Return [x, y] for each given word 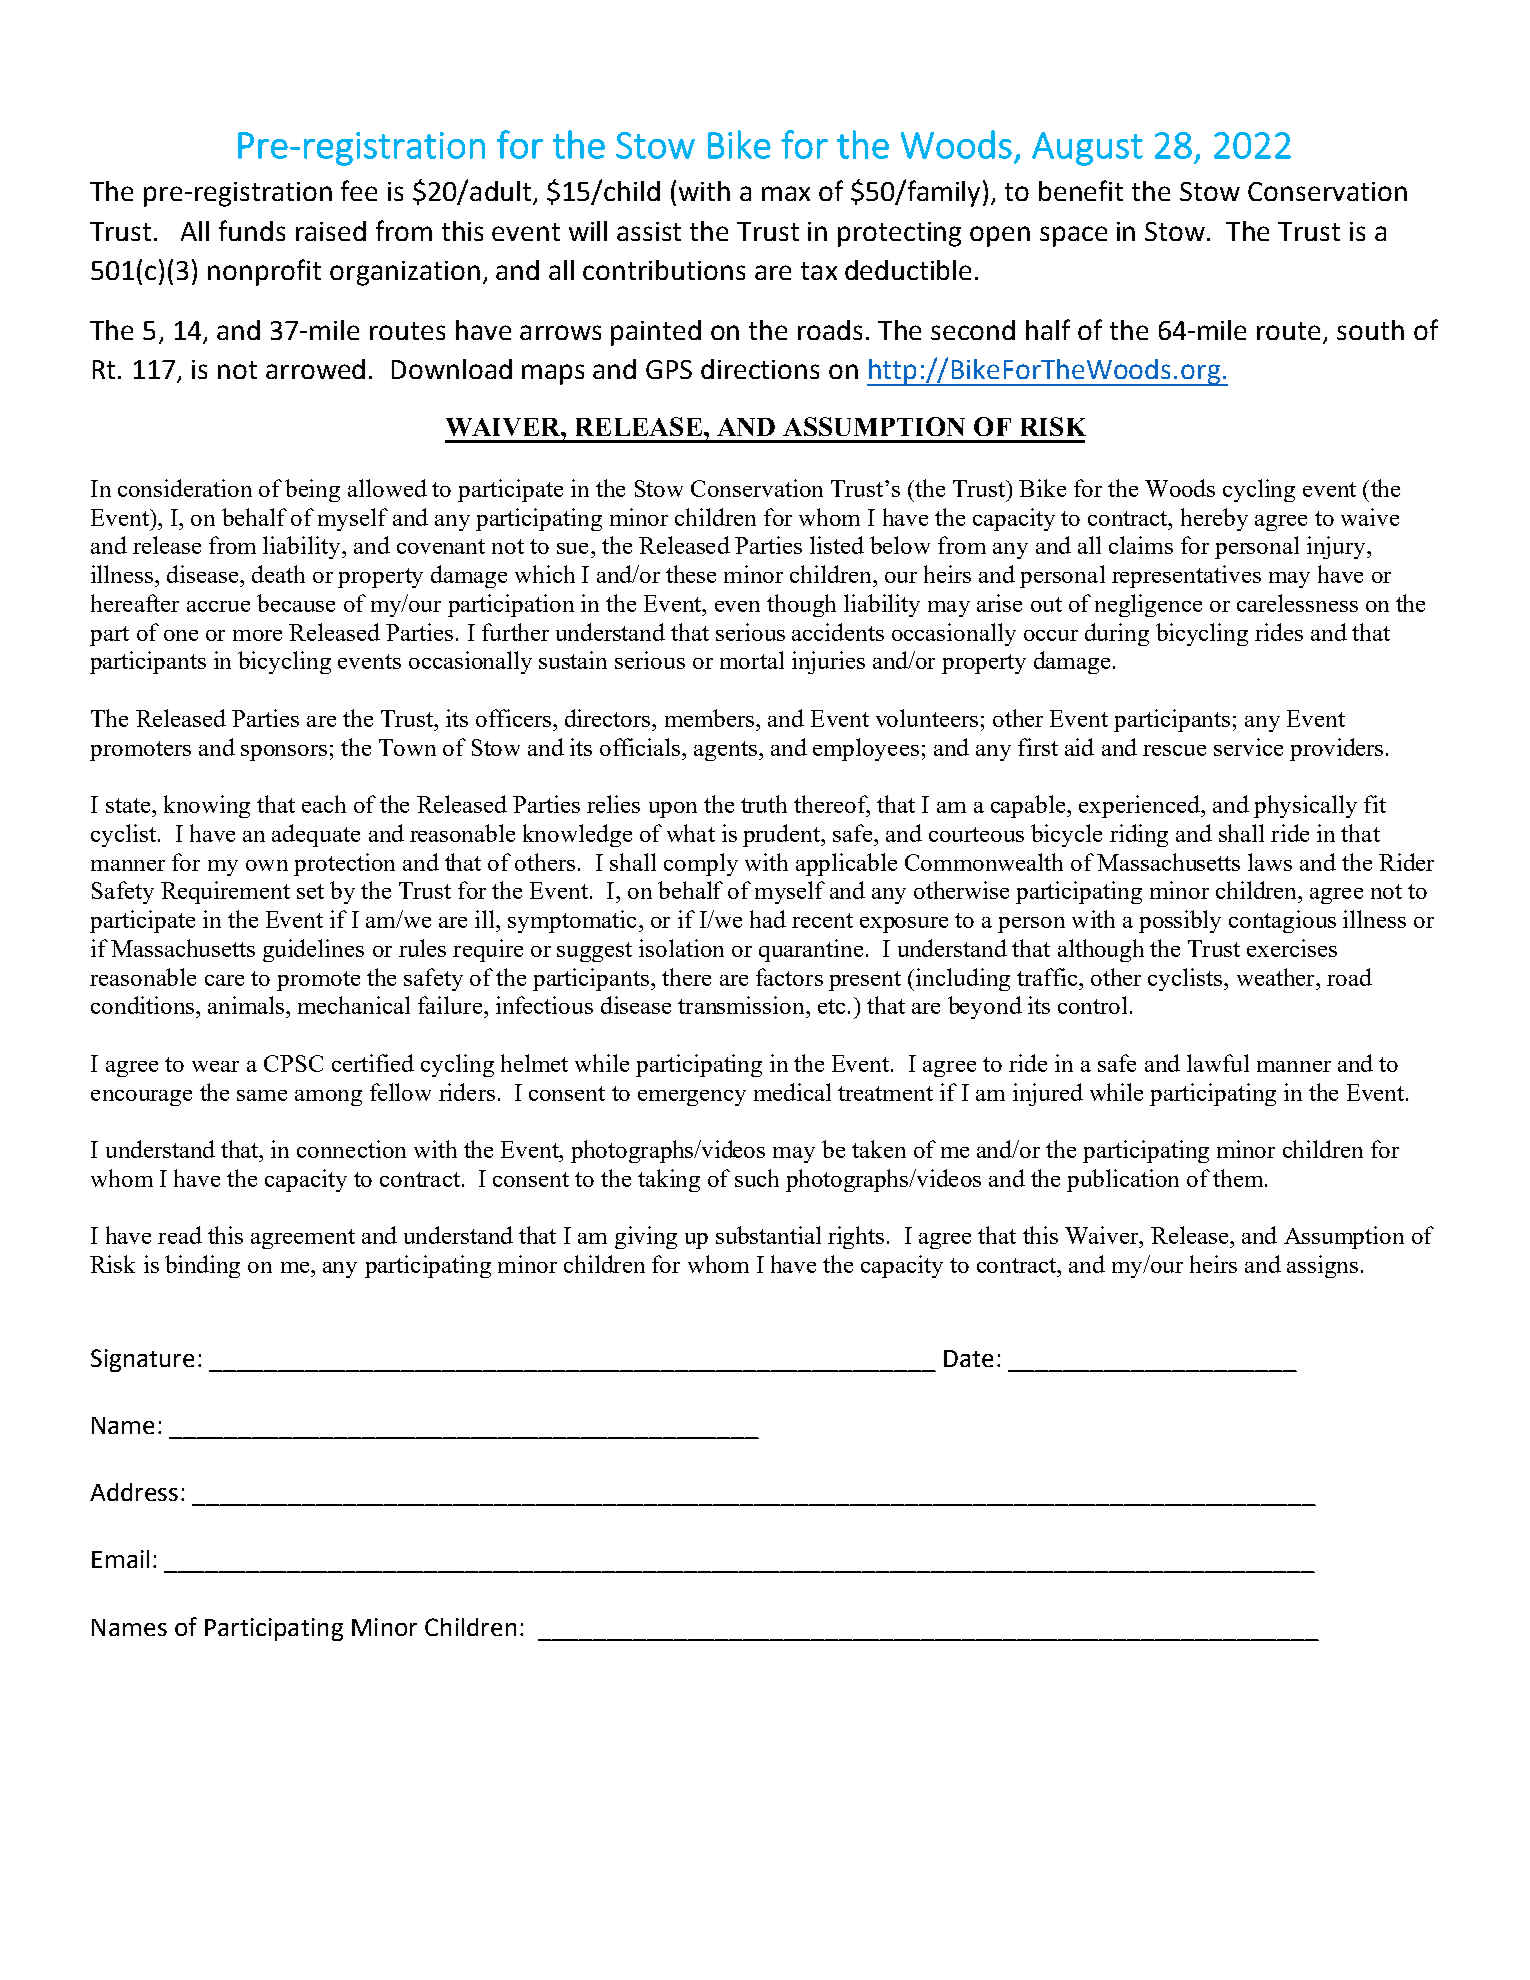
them [1239, 1178]
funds [252, 230]
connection [351, 1149]
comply [701, 864]
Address [134, 1492]
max [786, 193]
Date [968, 1358]
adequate [316, 835]
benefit [1081, 190]
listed [837, 545]
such [757, 1178]
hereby [1214, 519]
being [312, 490]
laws [1270, 862]
